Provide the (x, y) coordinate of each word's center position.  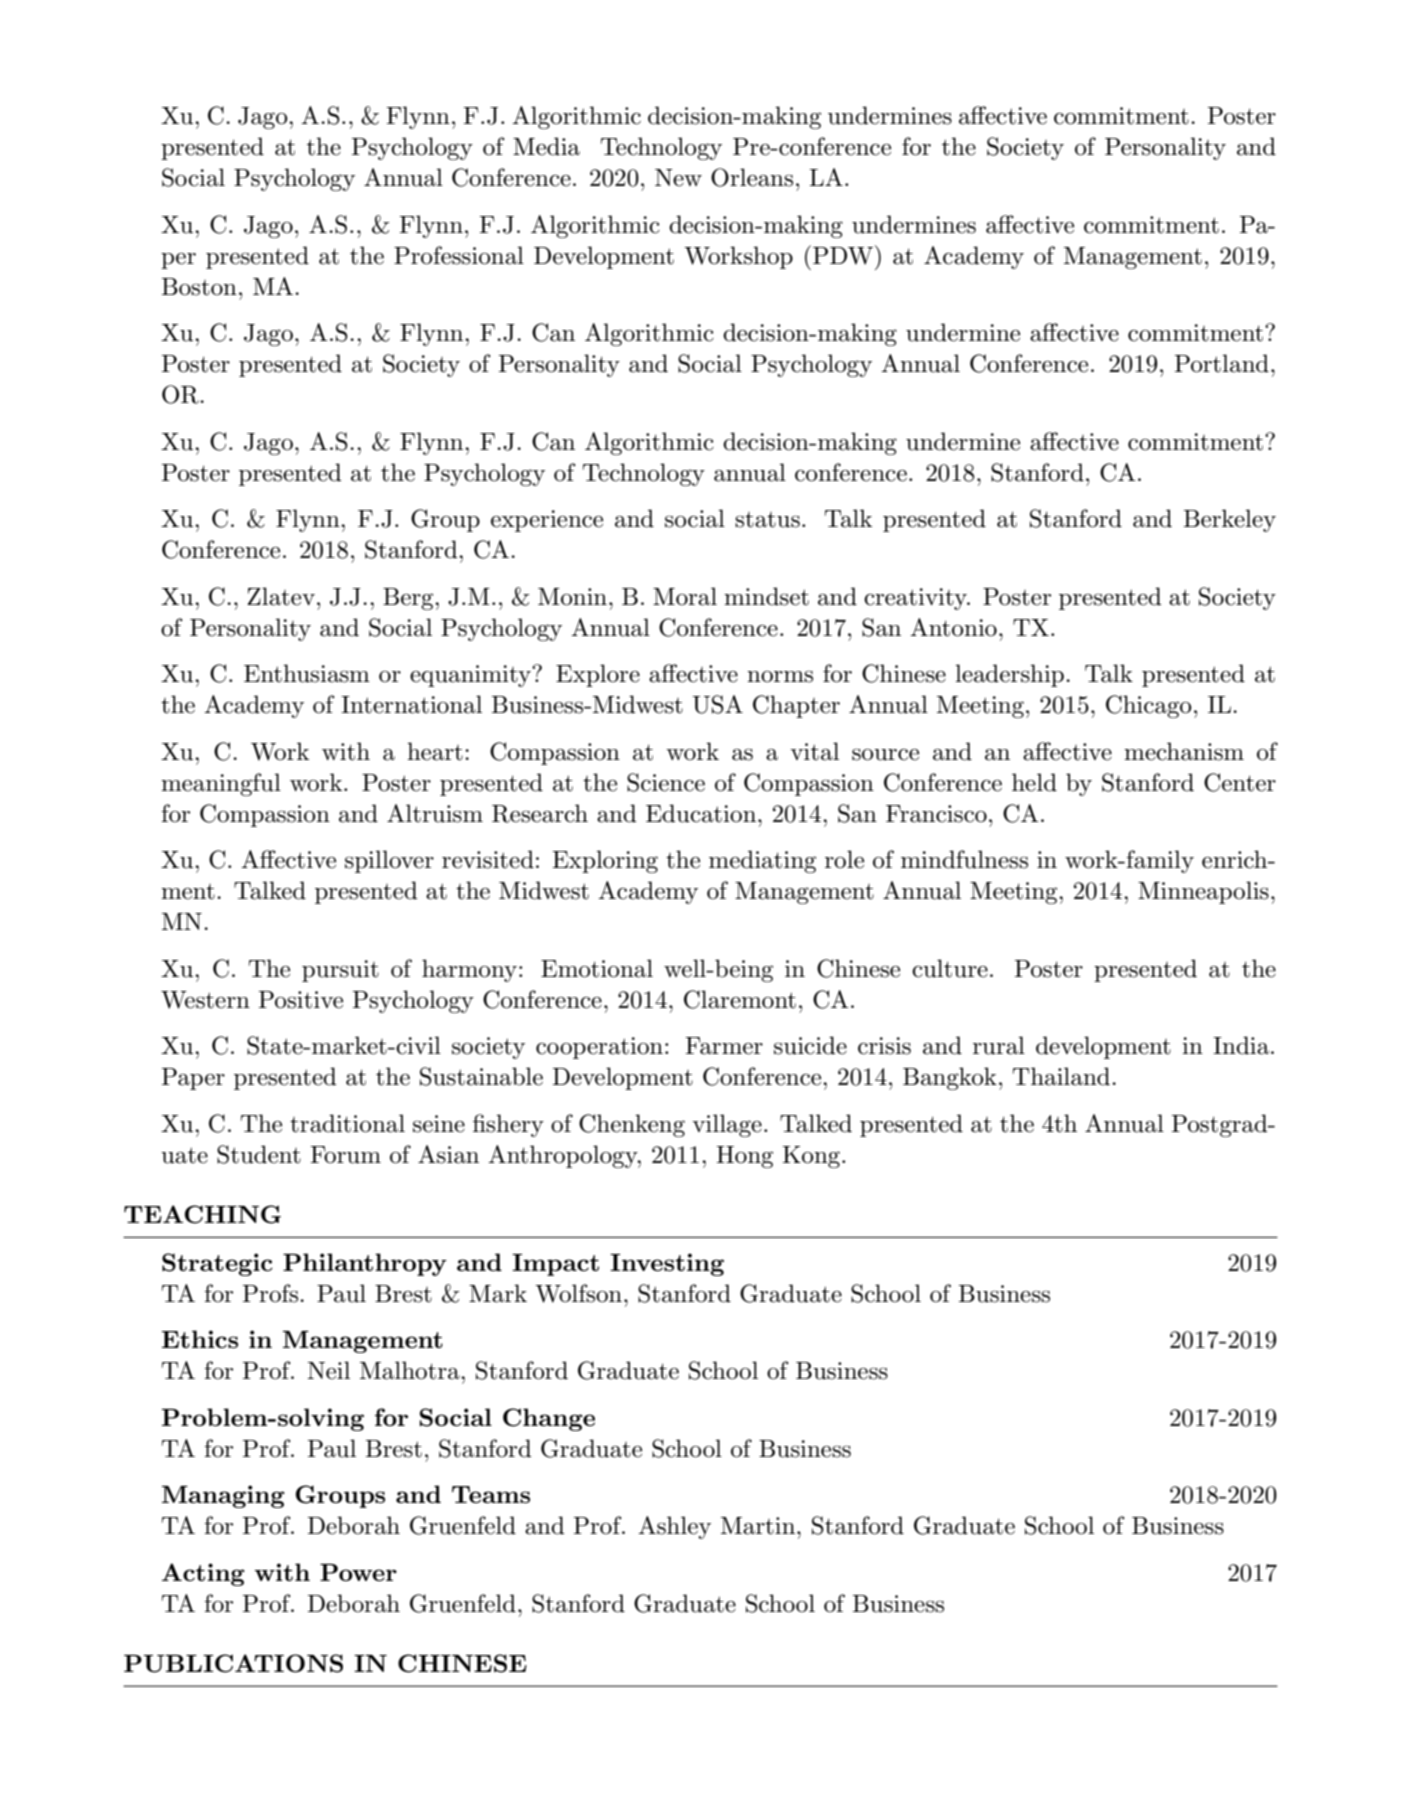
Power (358, 1572)
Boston (199, 287)
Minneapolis (1203, 892)
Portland (1222, 363)
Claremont (740, 999)
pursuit (340, 971)
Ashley (674, 1527)
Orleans (752, 177)
